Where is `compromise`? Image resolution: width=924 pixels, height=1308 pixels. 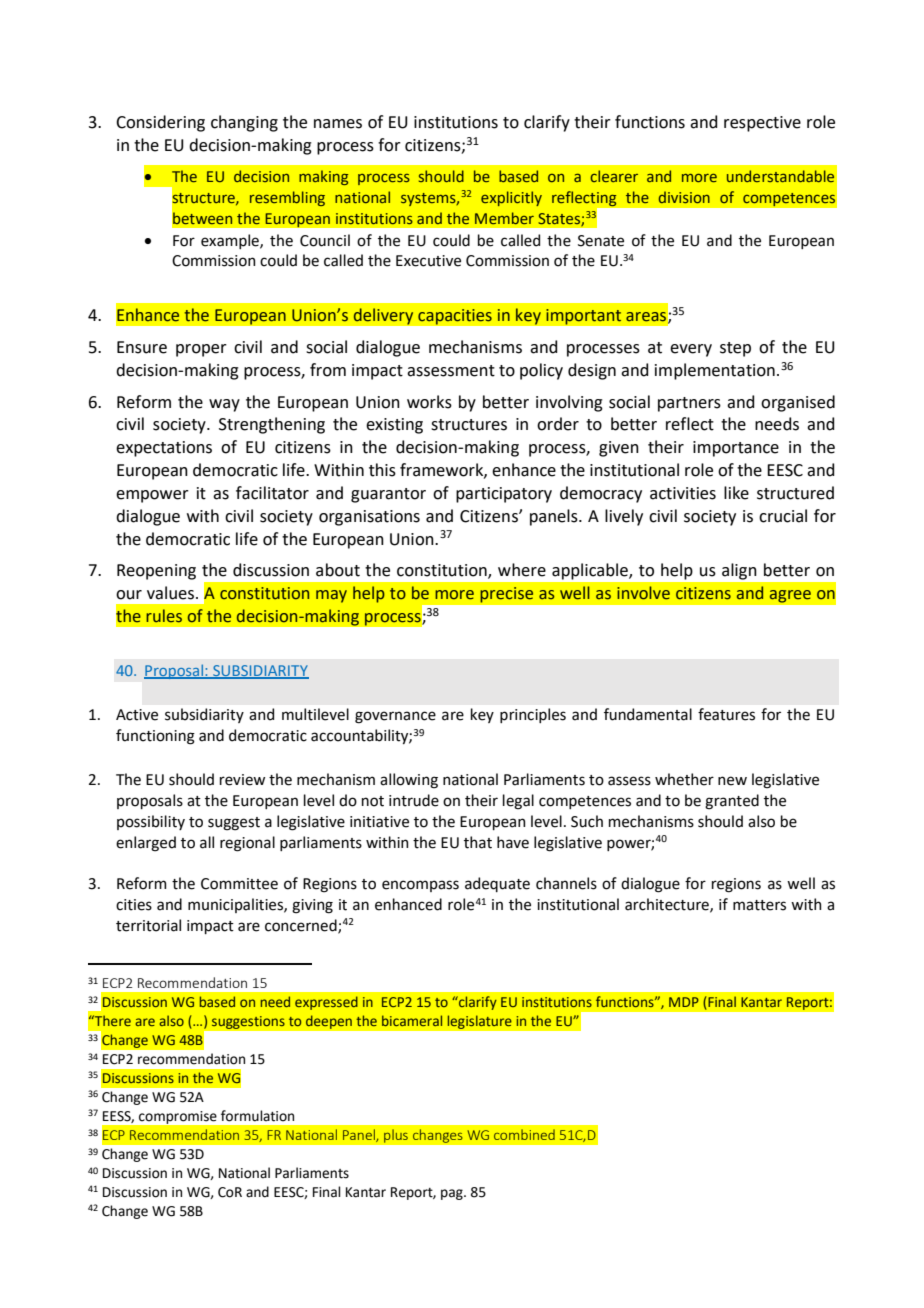
compromise is located at coordinates (177, 1117).
